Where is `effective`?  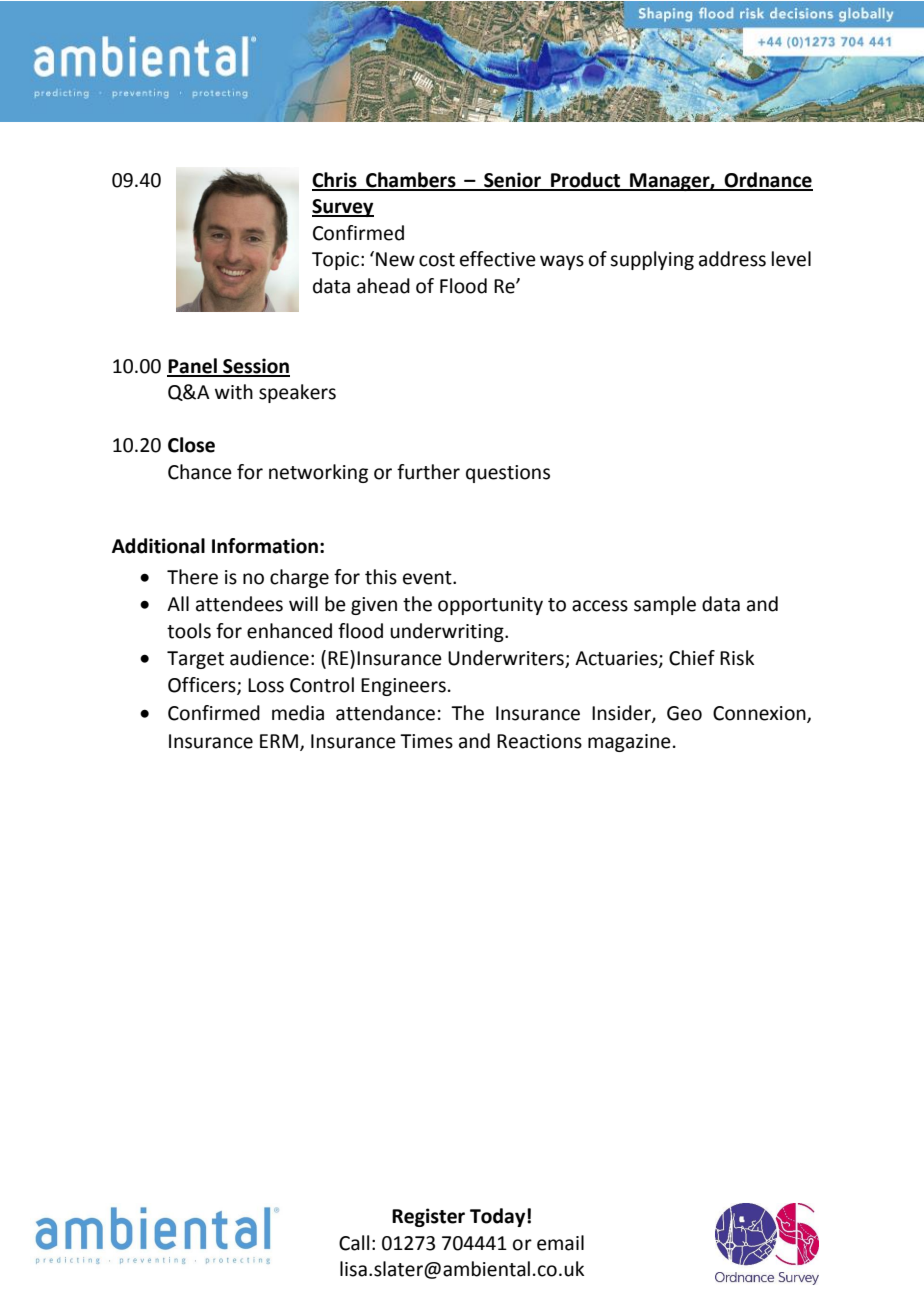 effective is located at coordinates (498, 259).
